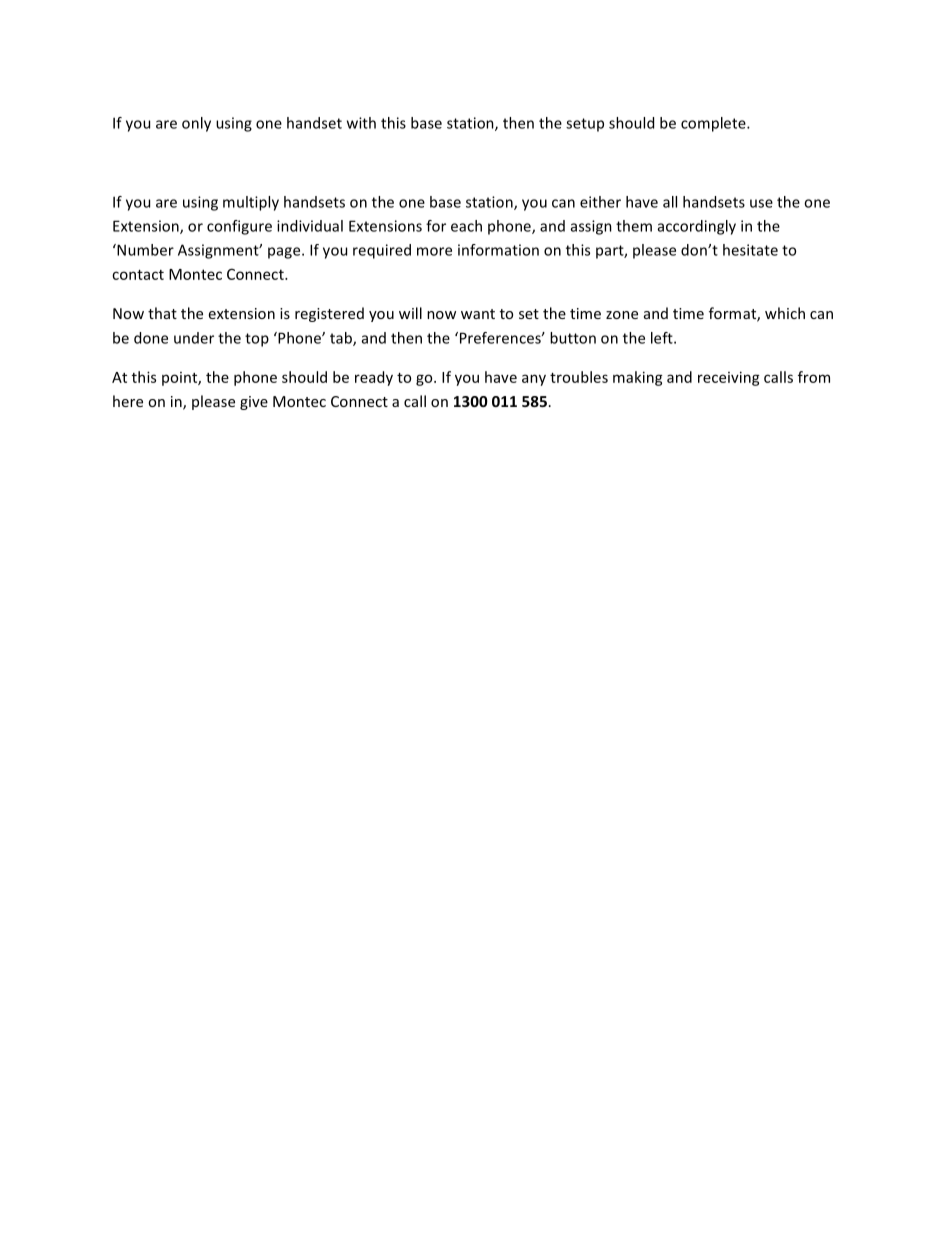 This screenshot has height=1233, width=952. What do you see at coordinates (663, 338) in the screenshot?
I see `left` at bounding box center [663, 338].
